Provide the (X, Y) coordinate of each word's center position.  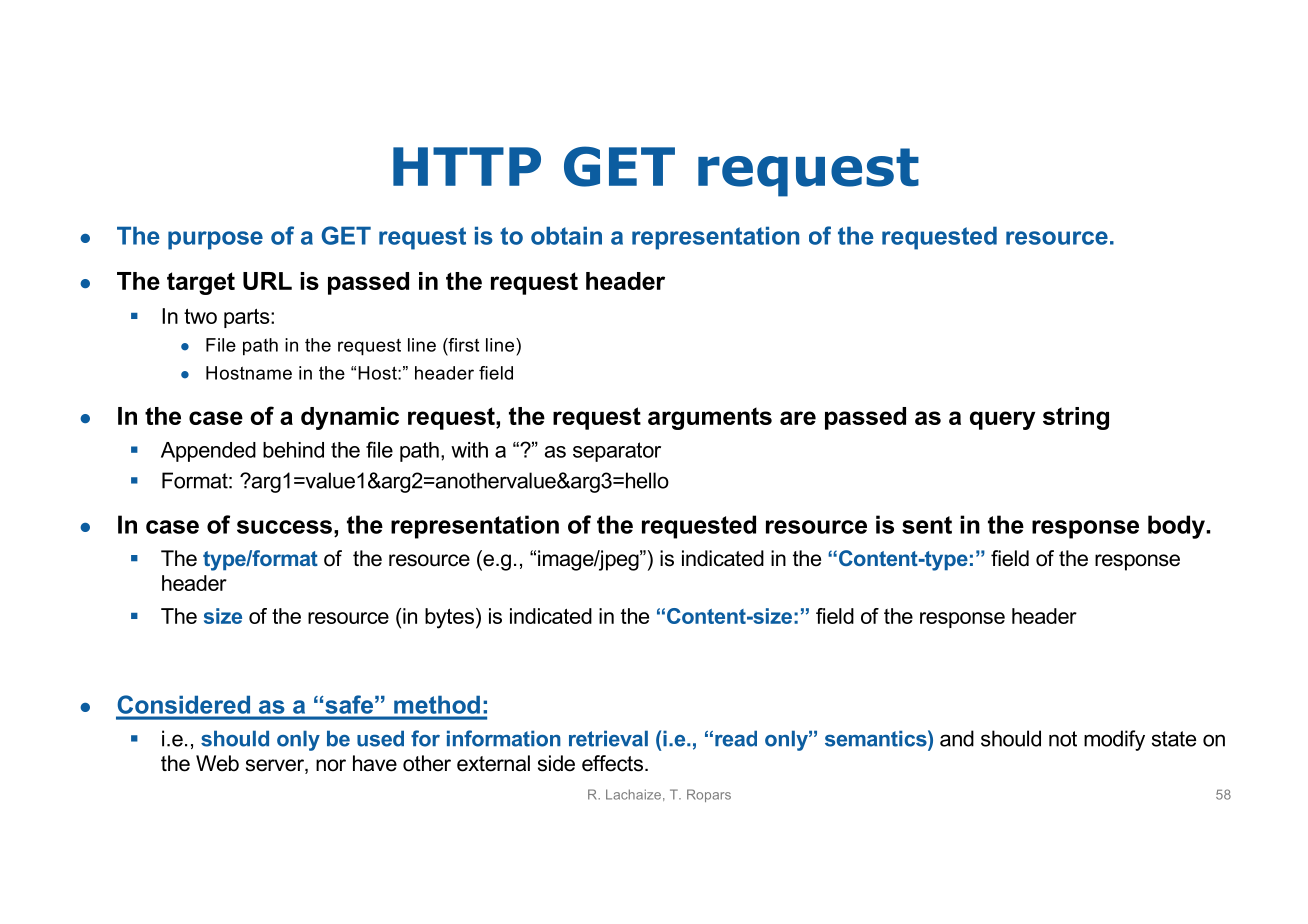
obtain (566, 235)
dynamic (350, 418)
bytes (449, 618)
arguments (710, 418)
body (1177, 527)
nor (331, 765)
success (284, 527)
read (736, 738)
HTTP (467, 166)
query (1002, 420)
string (1076, 418)
